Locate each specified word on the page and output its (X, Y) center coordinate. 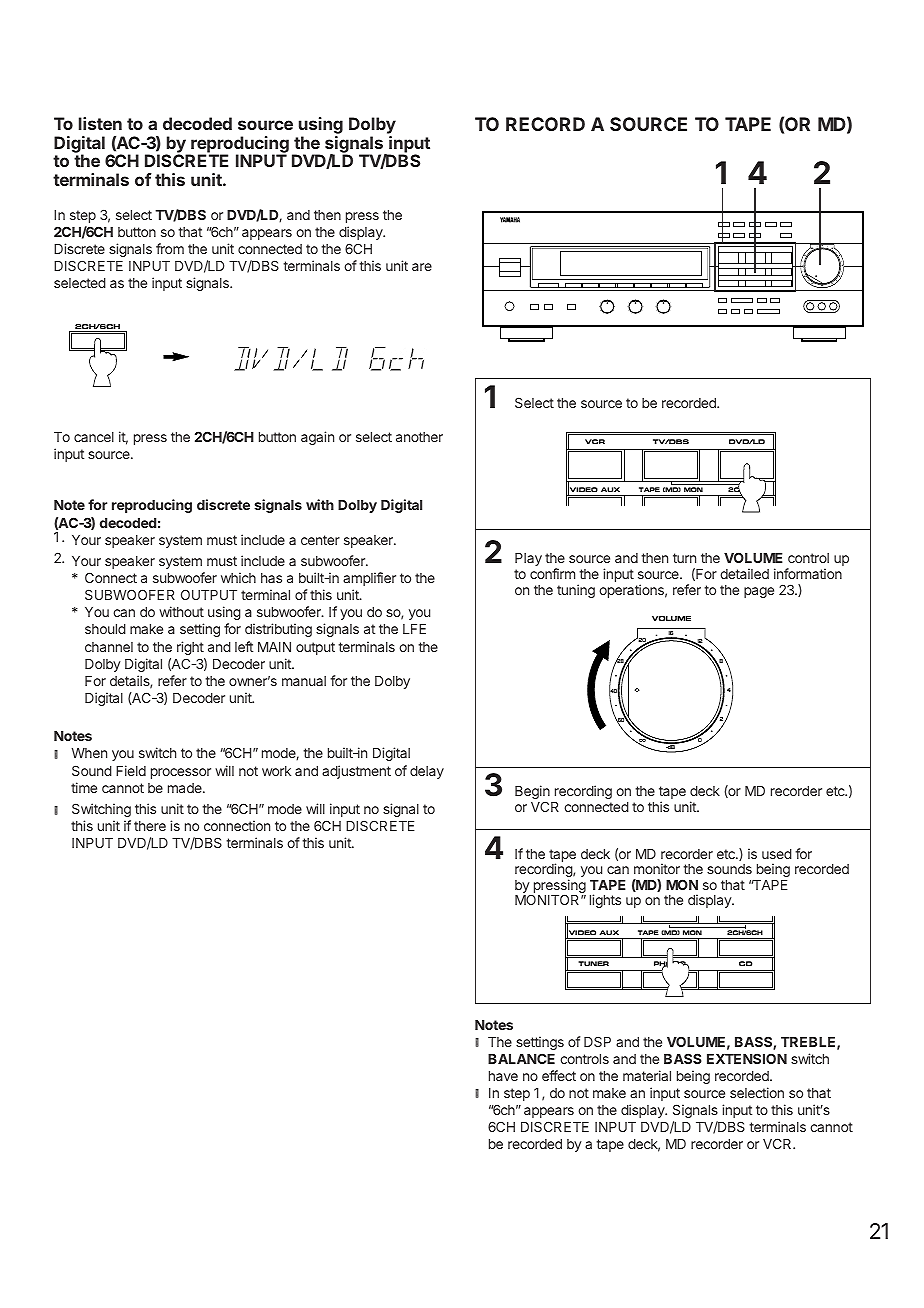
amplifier (369, 579)
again (317, 438)
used (777, 854)
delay (427, 772)
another (419, 437)
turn (684, 558)
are (422, 267)
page (759, 592)
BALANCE (521, 1058)
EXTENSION (747, 1058)
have (503, 1076)
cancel (94, 437)
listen (100, 123)
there (150, 826)
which (238, 577)
